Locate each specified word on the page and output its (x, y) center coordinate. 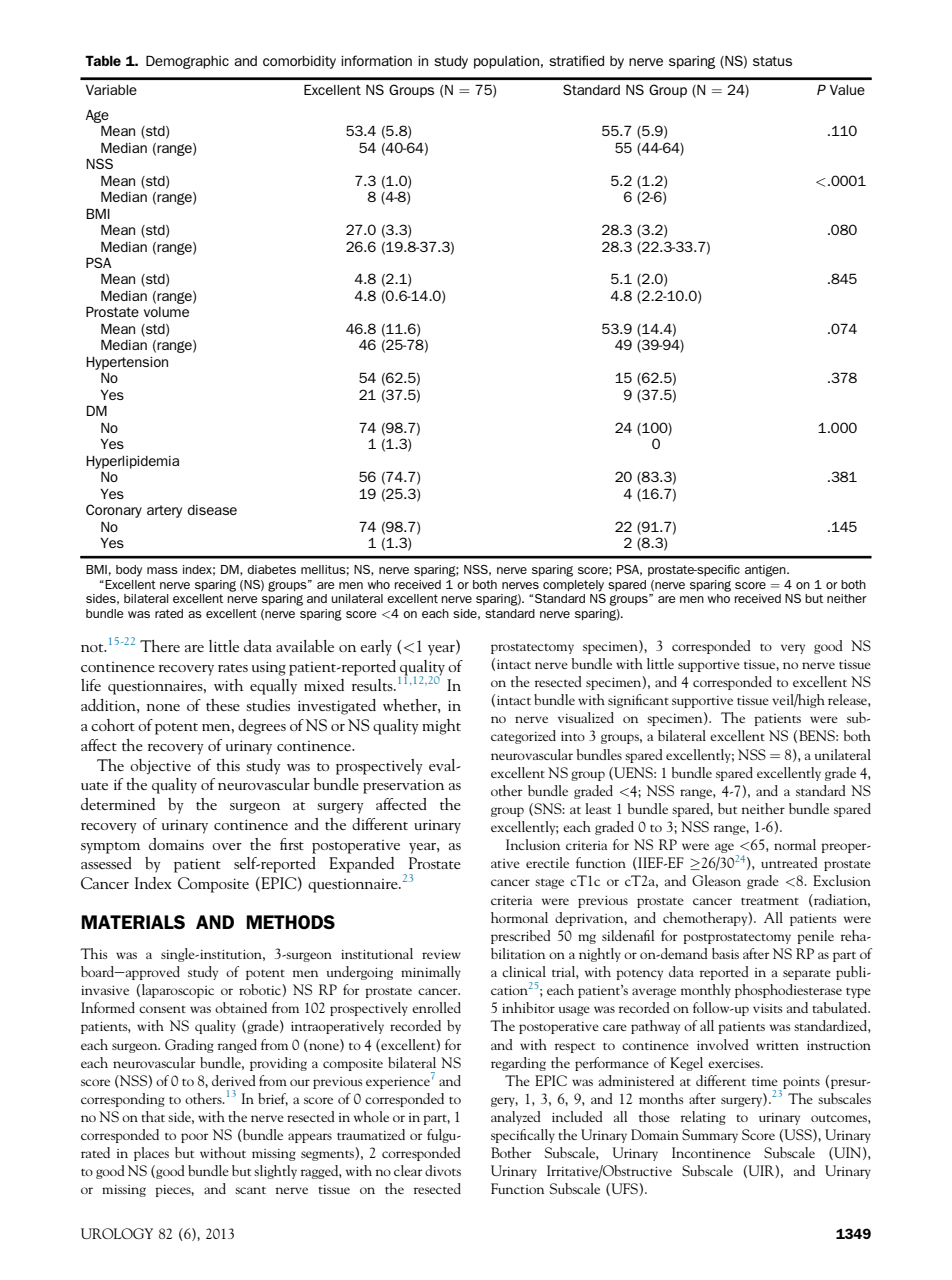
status (772, 61)
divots (443, 1170)
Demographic (187, 62)
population (506, 62)
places (151, 1154)
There (160, 646)
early (376, 648)
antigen (766, 571)
